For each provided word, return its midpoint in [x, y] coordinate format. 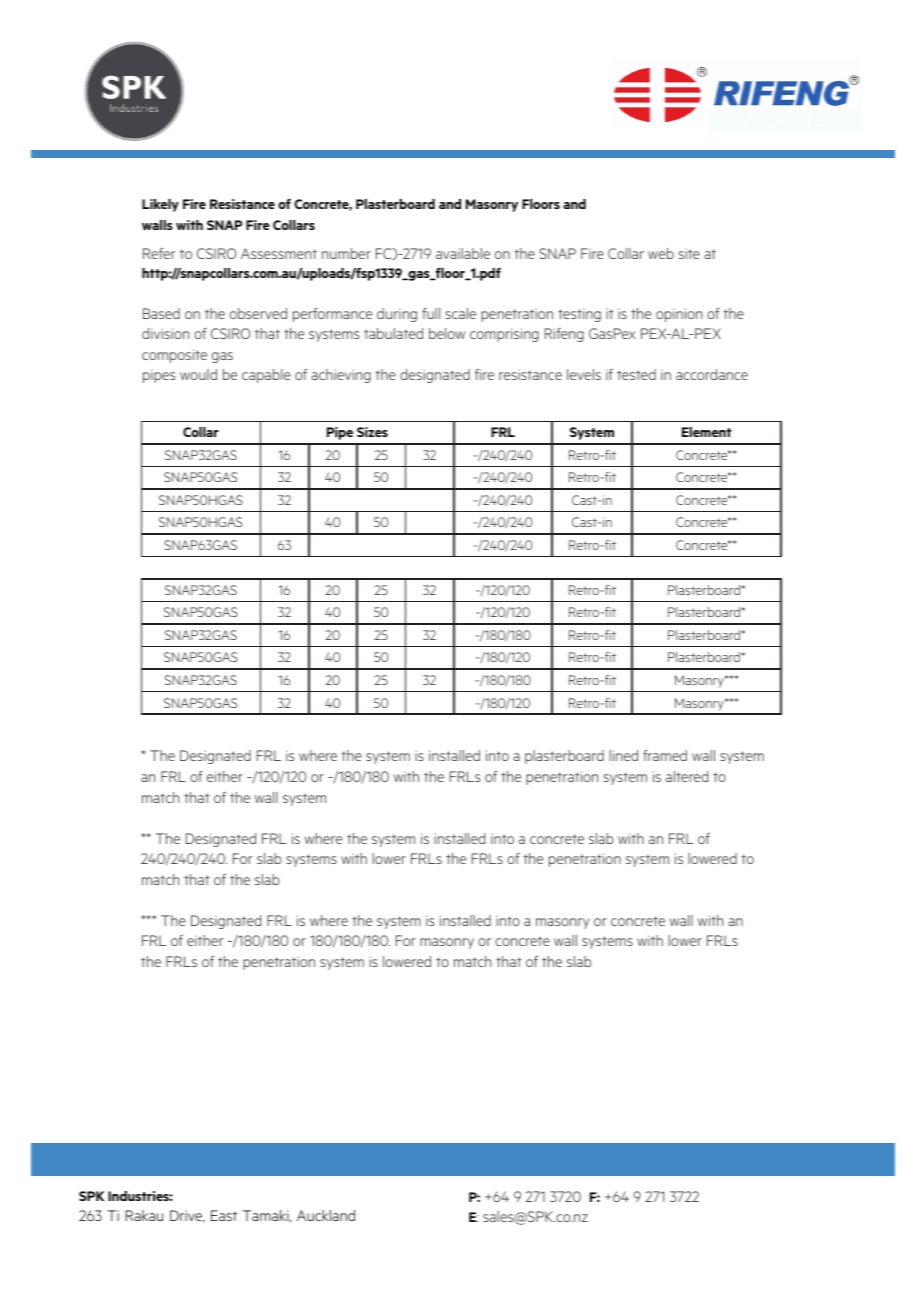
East [224, 1215]
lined [623, 755]
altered [687, 776]
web [661, 253]
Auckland [326, 1215]
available [463, 253]
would [198, 374]
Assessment [279, 253]
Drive [187, 1216]
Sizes [372, 432]
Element [707, 432]
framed [665, 755]
